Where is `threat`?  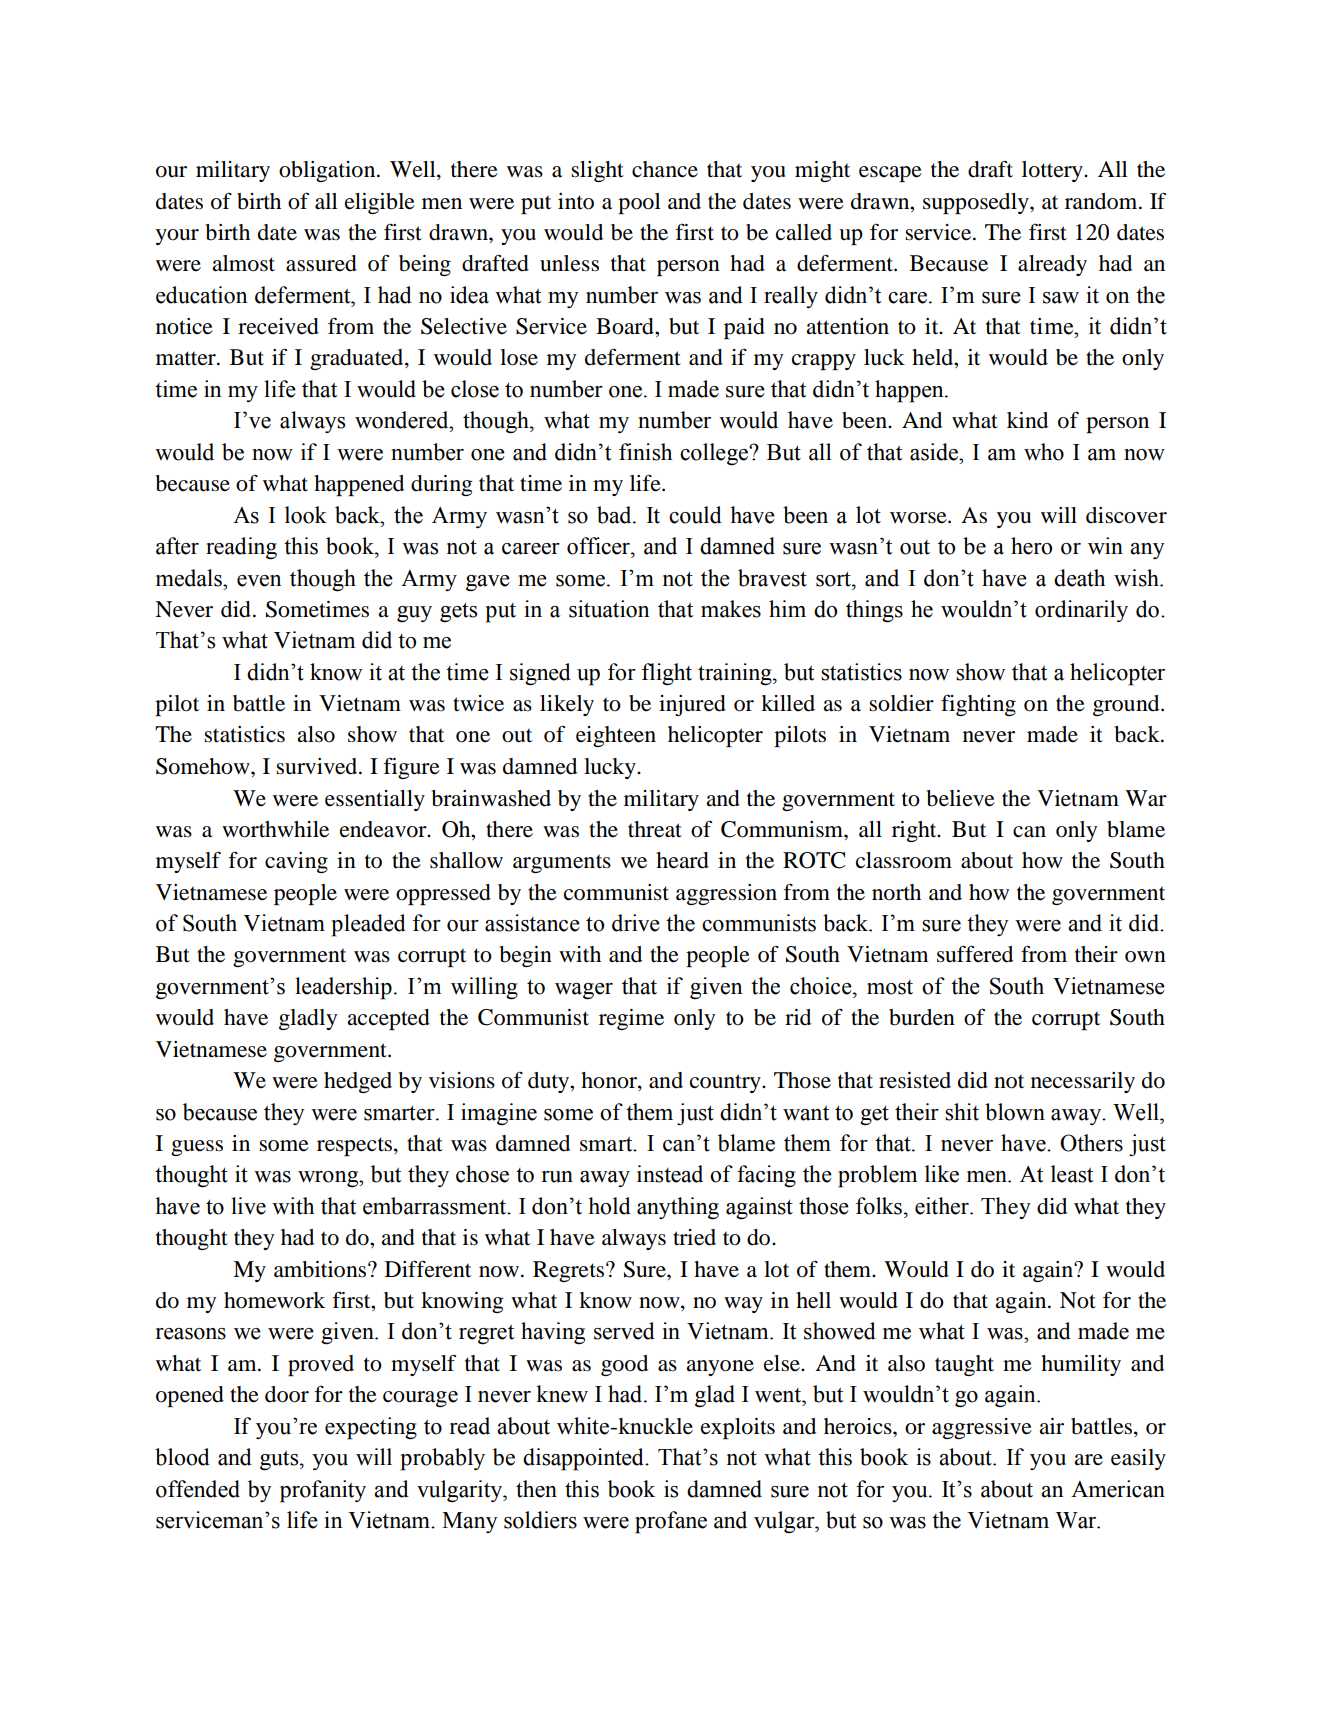 threat is located at coordinates (655, 829).
